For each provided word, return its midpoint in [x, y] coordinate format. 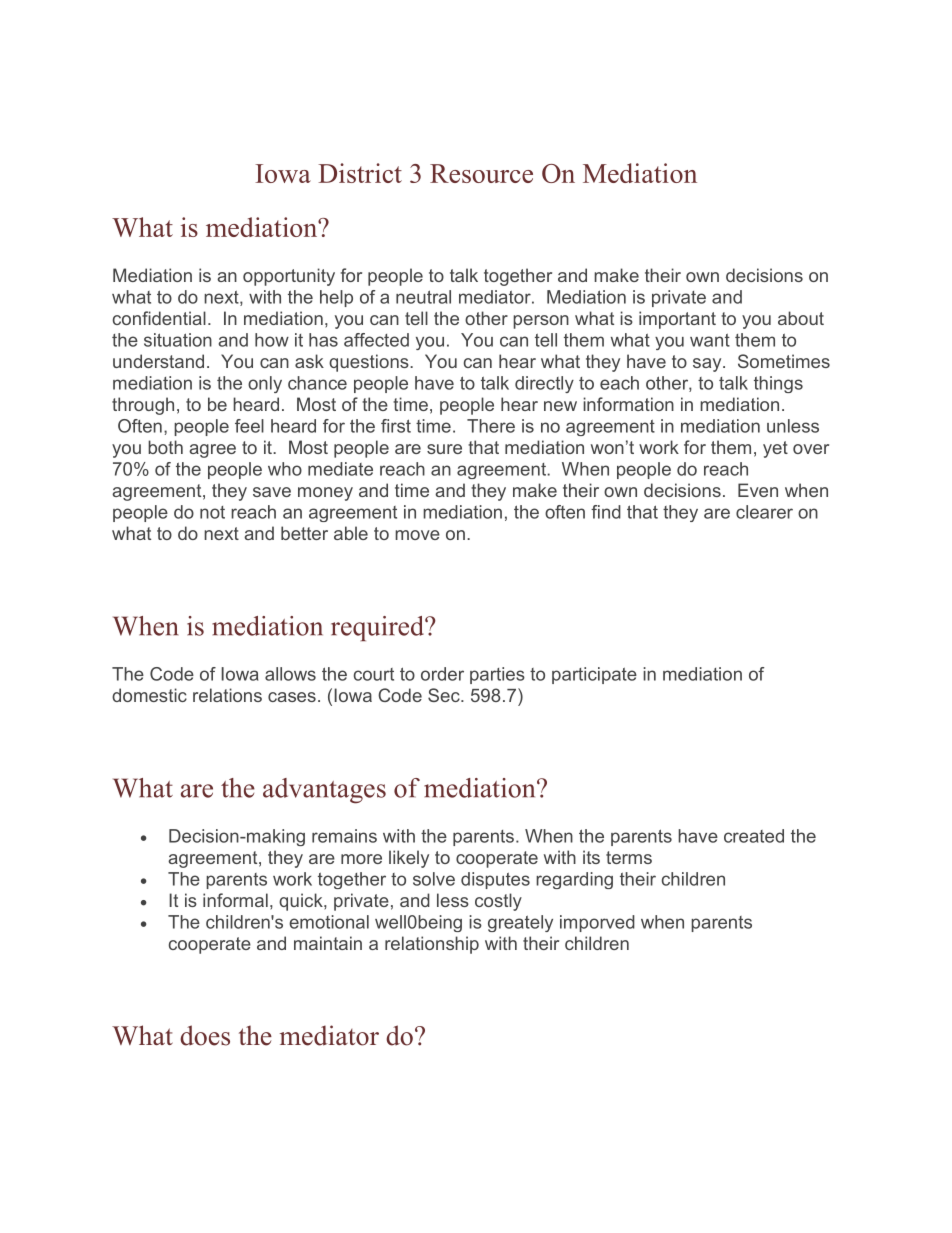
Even [758, 490]
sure [444, 449]
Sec [445, 695]
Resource [481, 173]
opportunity [289, 277]
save [272, 492]
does [205, 1035]
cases [292, 697]
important [677, 320]
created [754, 836]
